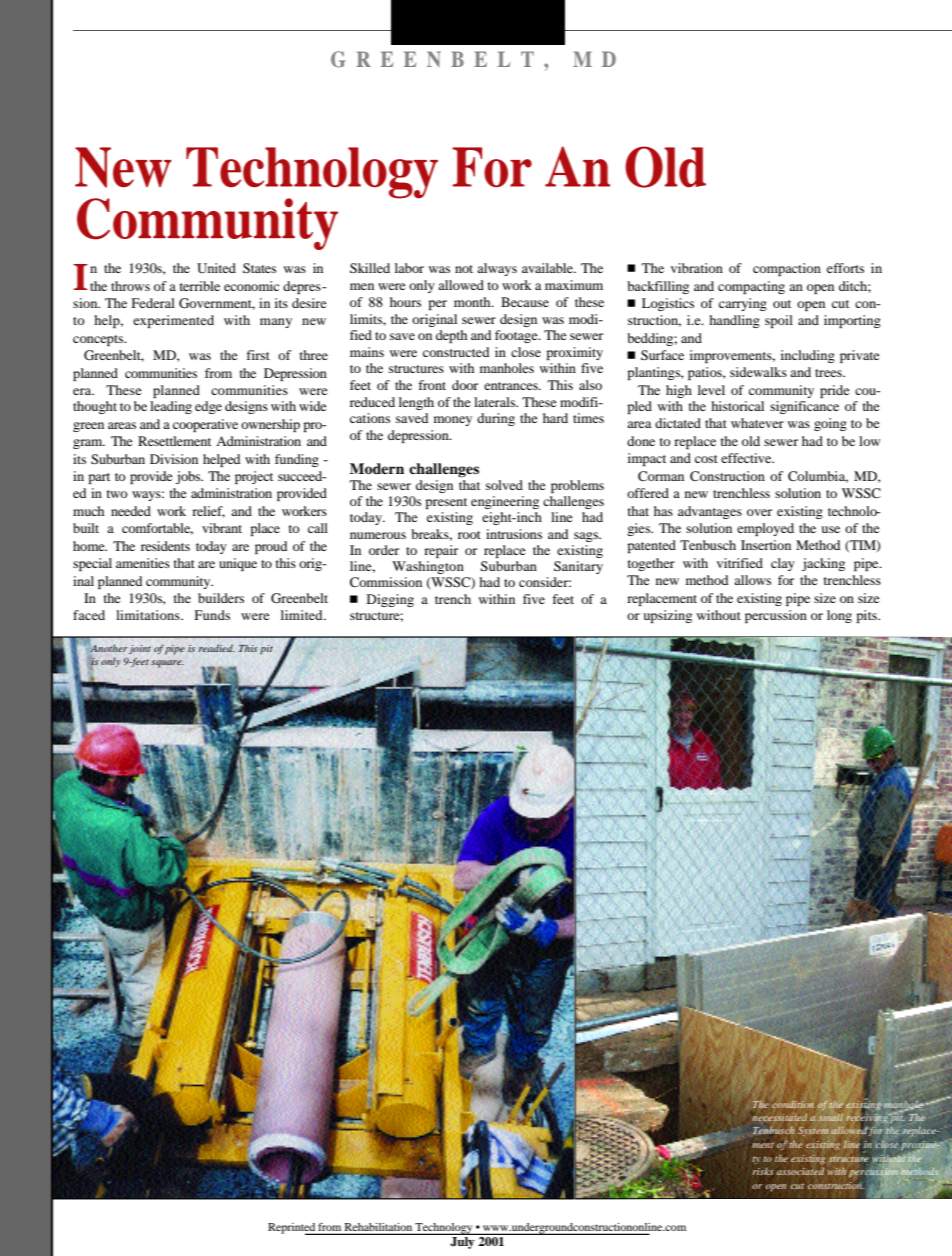 This screenshot has width=952, height=1256. What do you see at coordinates (292, 1229) in the screenshot?
I see `Reprinted` at bounding box center [292, 1229].
